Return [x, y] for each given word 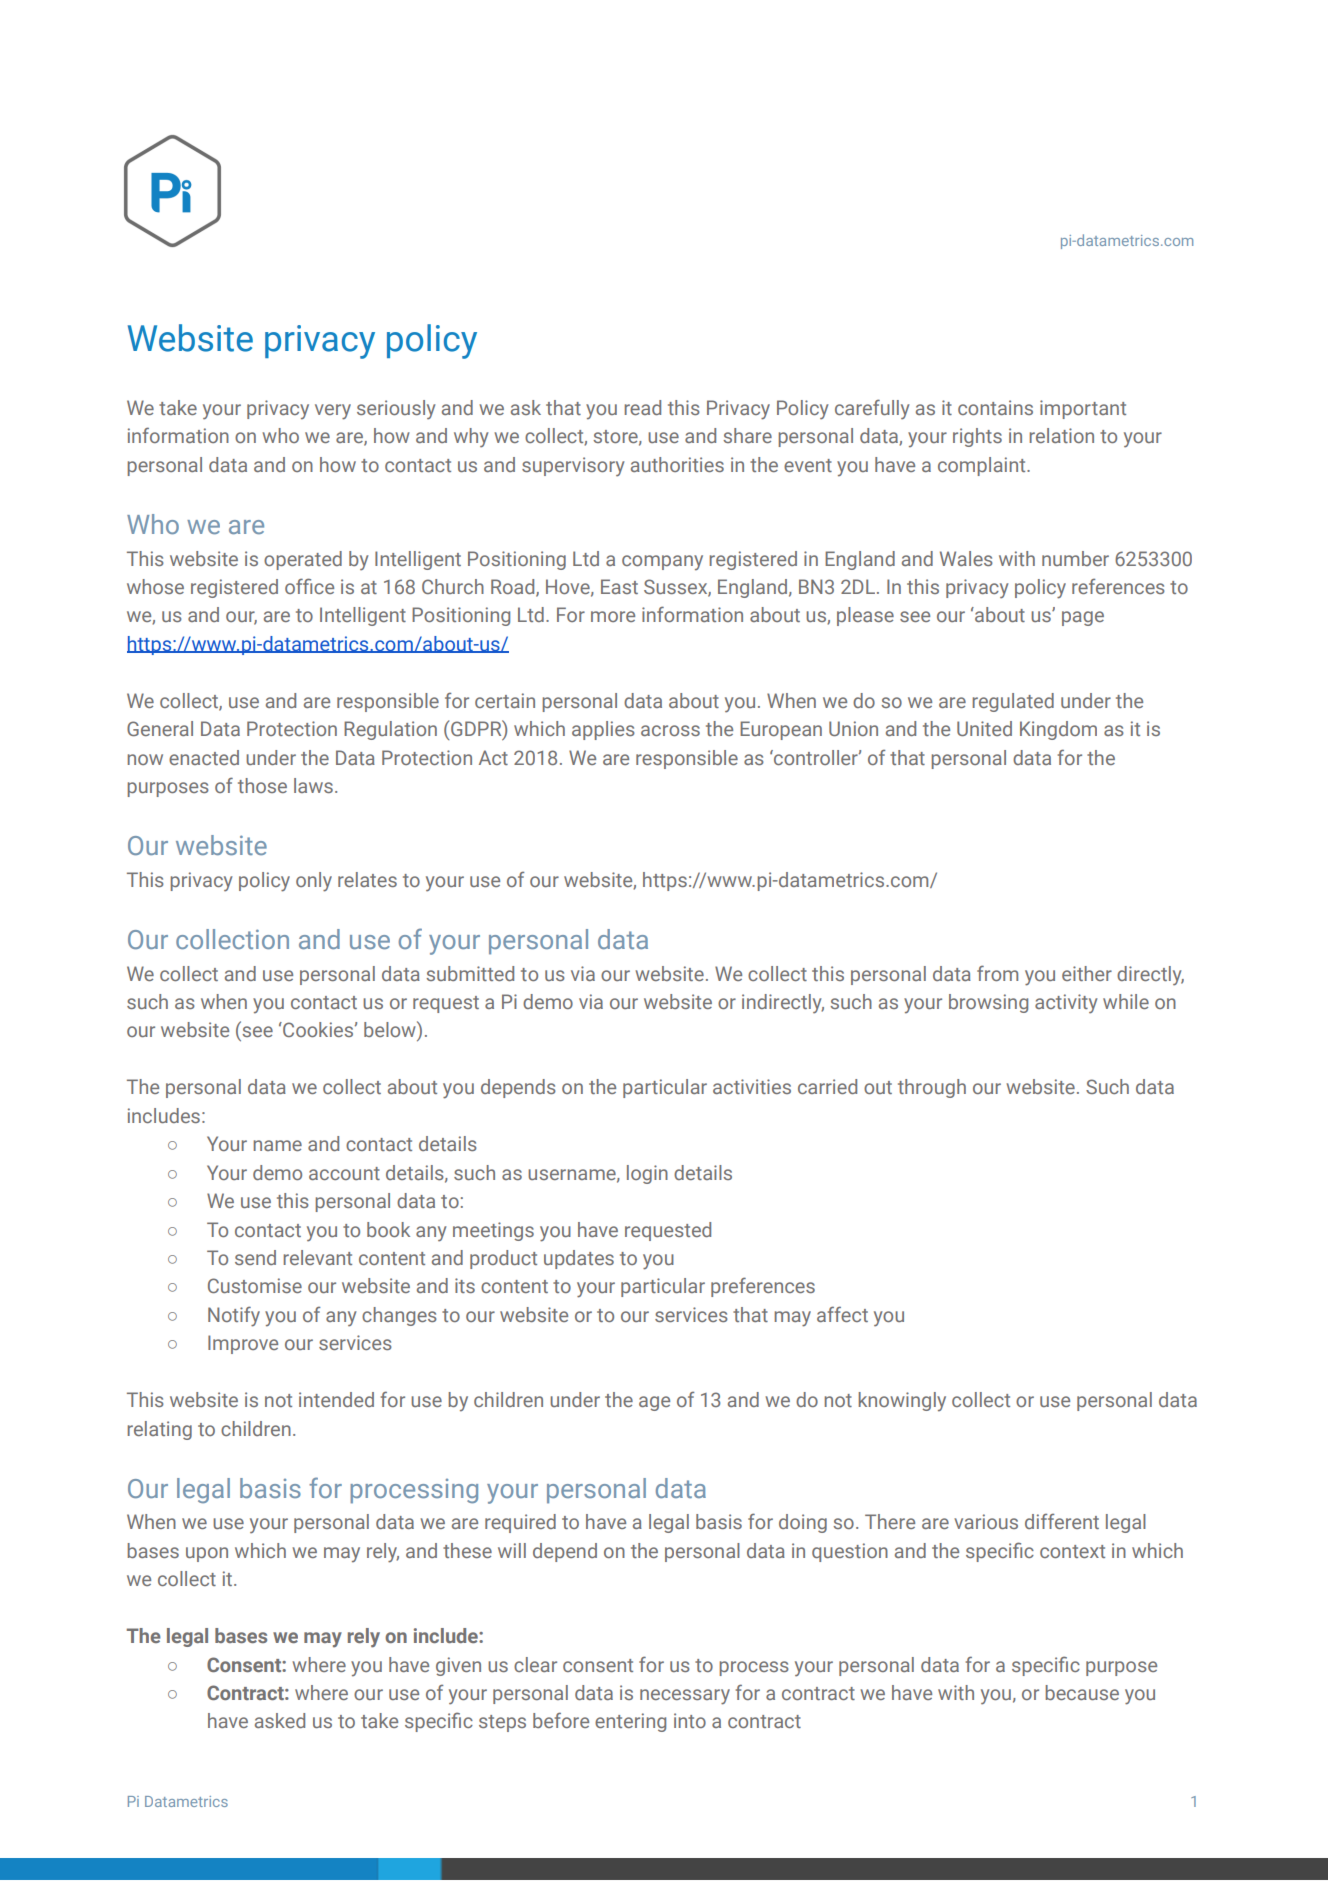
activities [752, 1086]
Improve [243, 1344]
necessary [685, 1697]
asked [280, 1720]
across [670, 730]
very [333, 412]
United [984, 728]
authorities [677, 464]
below [391, 1029]
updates [579, 1259]
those [262, 785]
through [932, 1088]
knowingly [902, 1402]
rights [977, 437]
